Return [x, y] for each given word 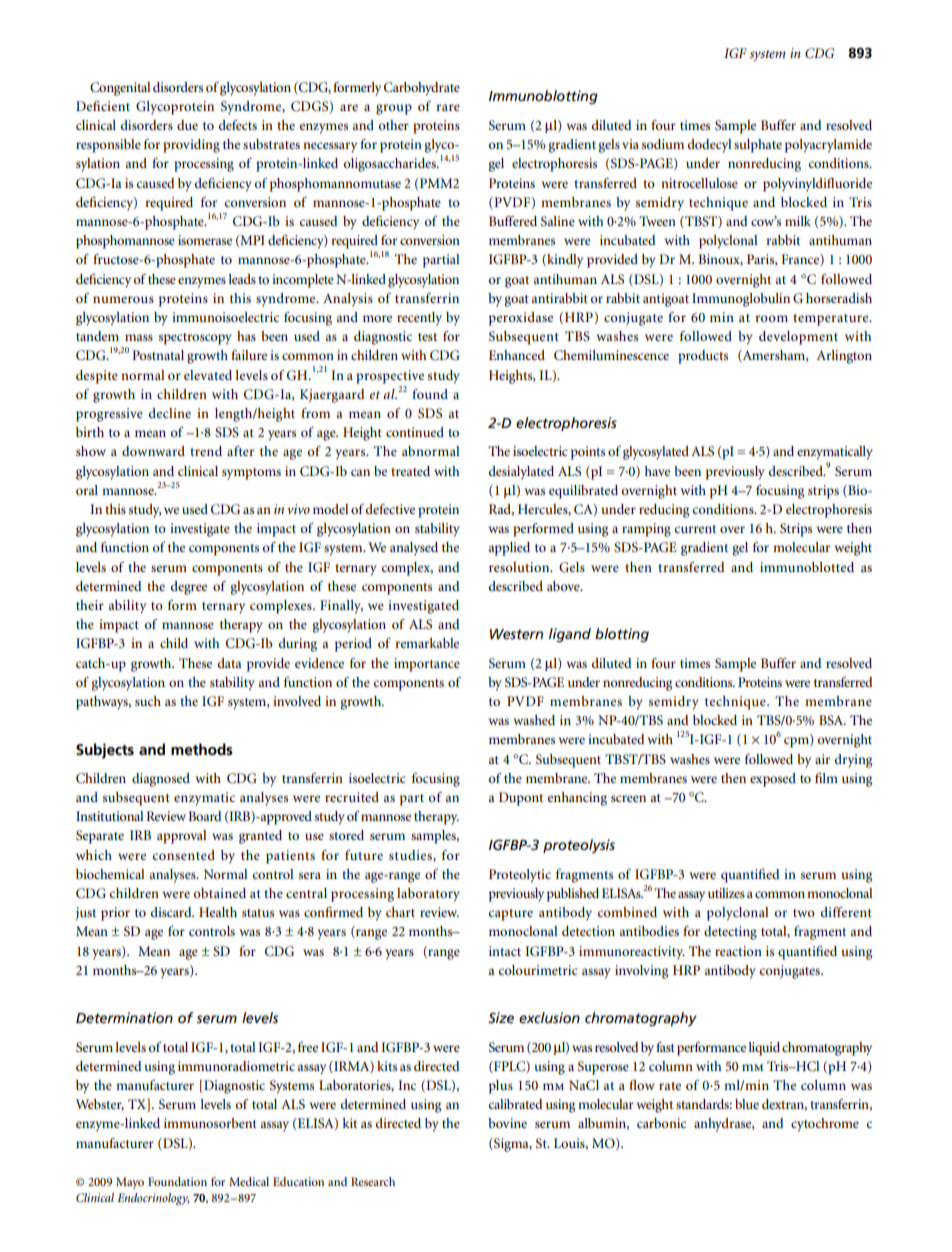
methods [202, 749]
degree [189, 588]
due [187, 125]
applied [509, 549]
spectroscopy [195, 339]
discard [172, 912]
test [427, 337]
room [771, 318]
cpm [797, 742]
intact [505, 951]
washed [534, 720]
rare [448, 107]
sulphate [758, 146]
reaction [738, 951]
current [695, 529]
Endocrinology [153, 1199]
